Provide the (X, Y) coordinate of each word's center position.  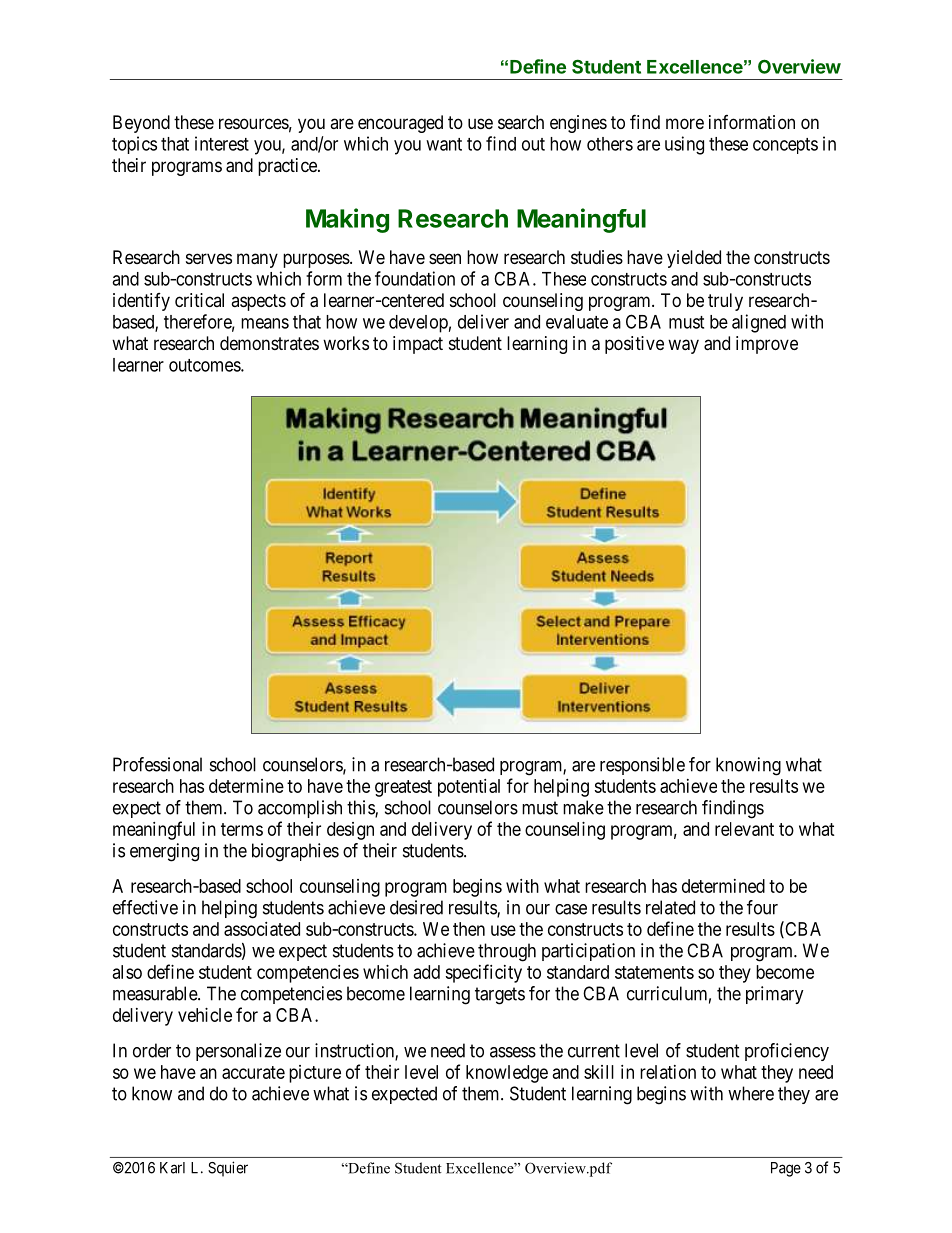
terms (242, 829)
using (684, 145)
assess (513, 1052)
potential (469, 788)
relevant (744, 829)
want (444, 144)
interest (222, 143)
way (683, 346)
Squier (228, 1169)
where (751, 1093)
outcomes (205, 365)
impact (418, 345)
